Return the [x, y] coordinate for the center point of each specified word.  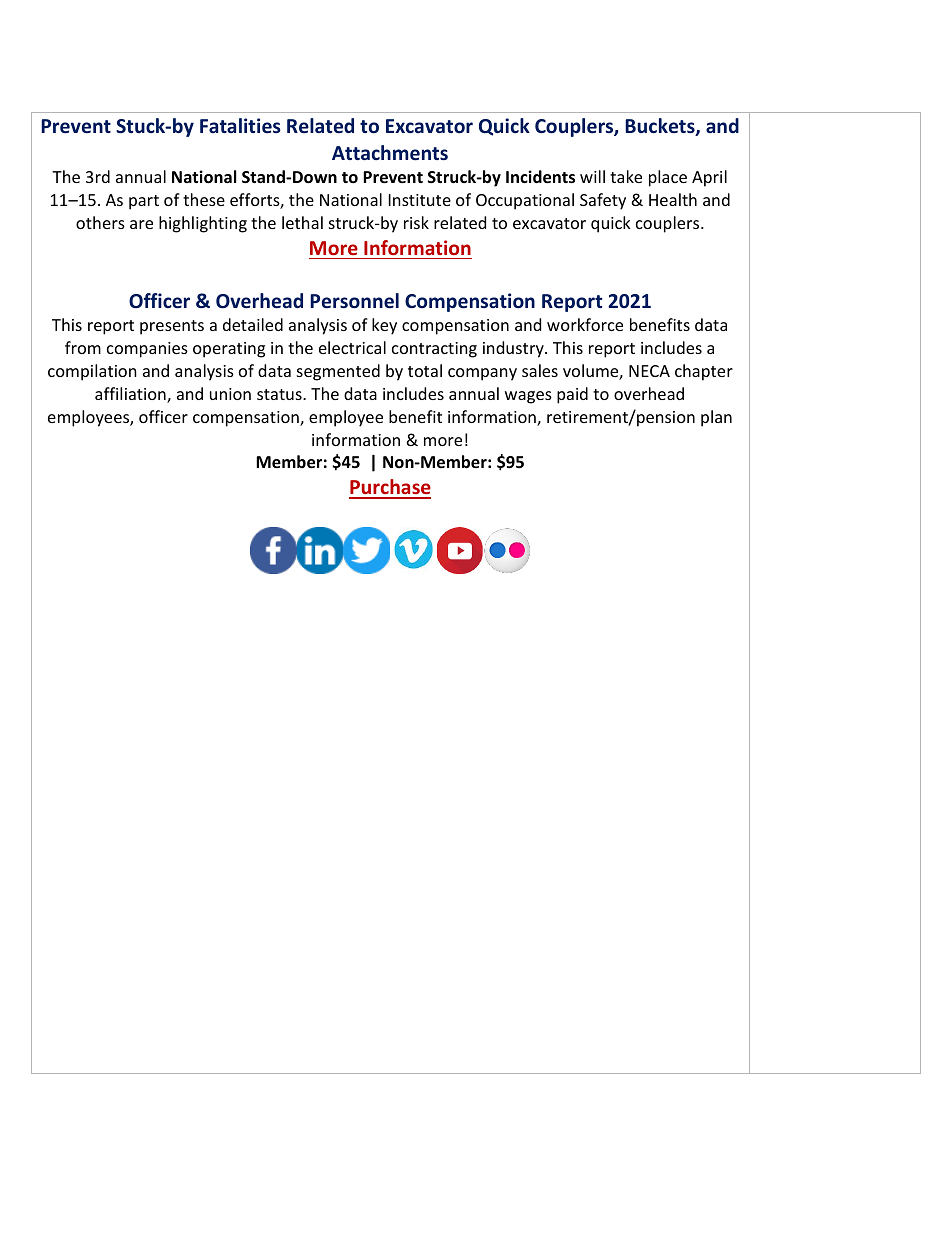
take [626, 176]
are [141, 224]
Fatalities [240, 126]
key [384, 326]
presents [172, 327]
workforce [585, 324]
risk [416, 222]
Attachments [390, 153]
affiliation [131, 395]
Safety [603, 201]
